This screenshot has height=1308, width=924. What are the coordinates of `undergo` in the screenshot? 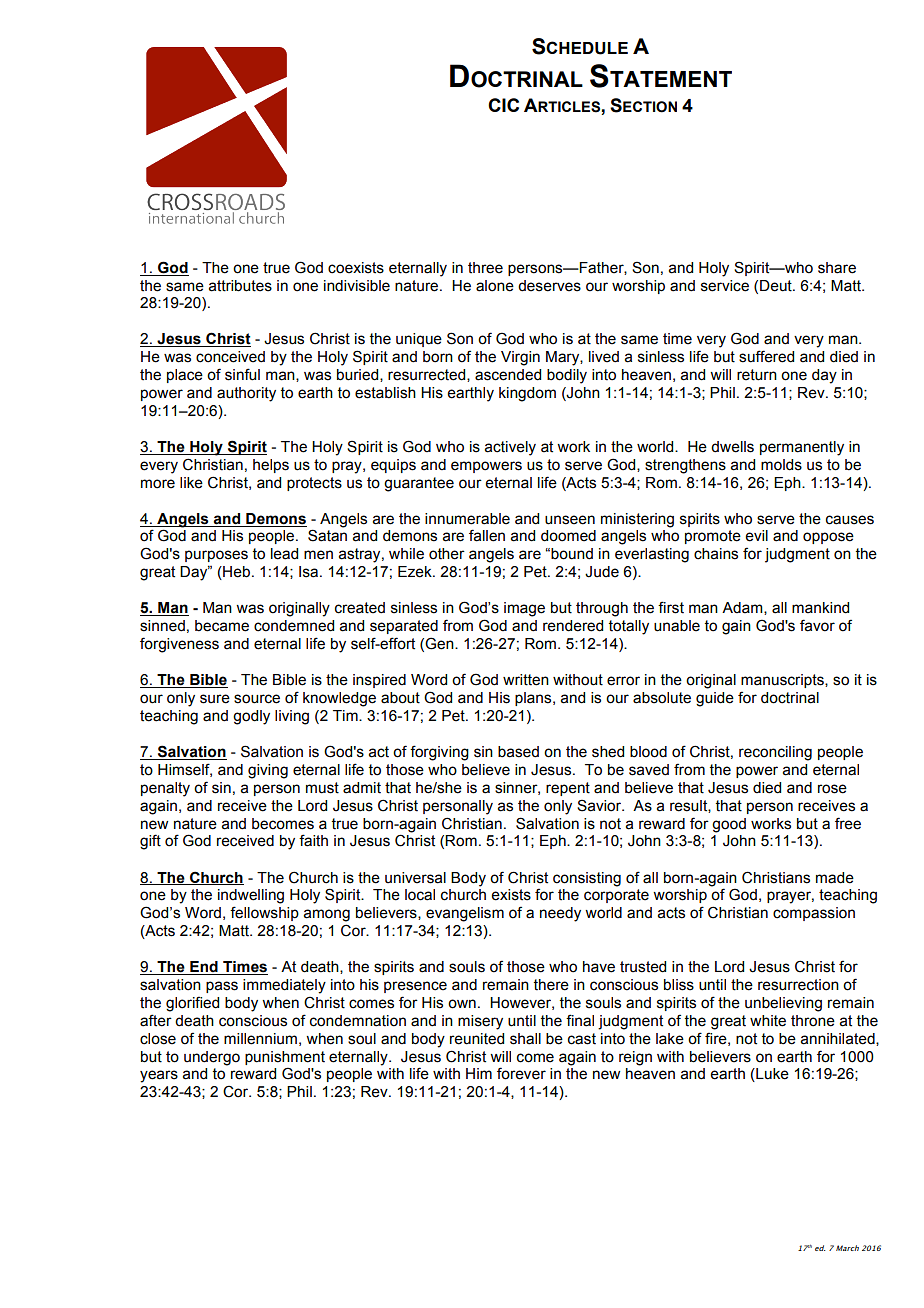 It's located at (212, 1058).
